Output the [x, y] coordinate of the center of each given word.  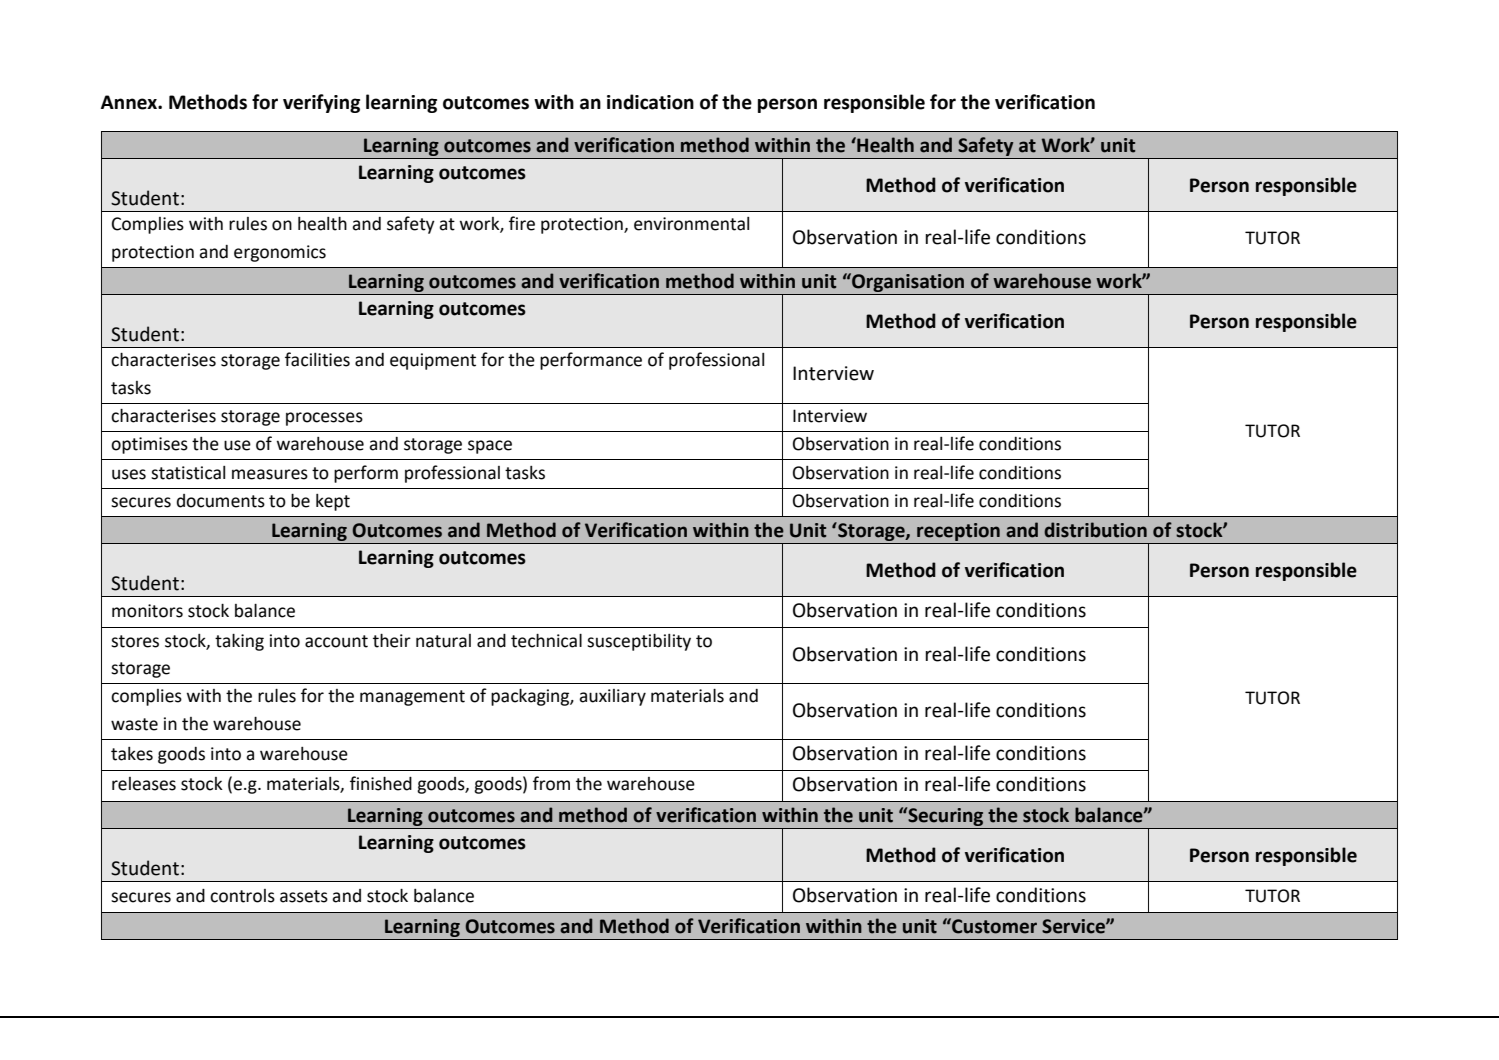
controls [242, 896]
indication [650, 102]
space [490, 447]
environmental [691, 224]
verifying [321, 103]
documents [221, 501]
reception [958, 533]
